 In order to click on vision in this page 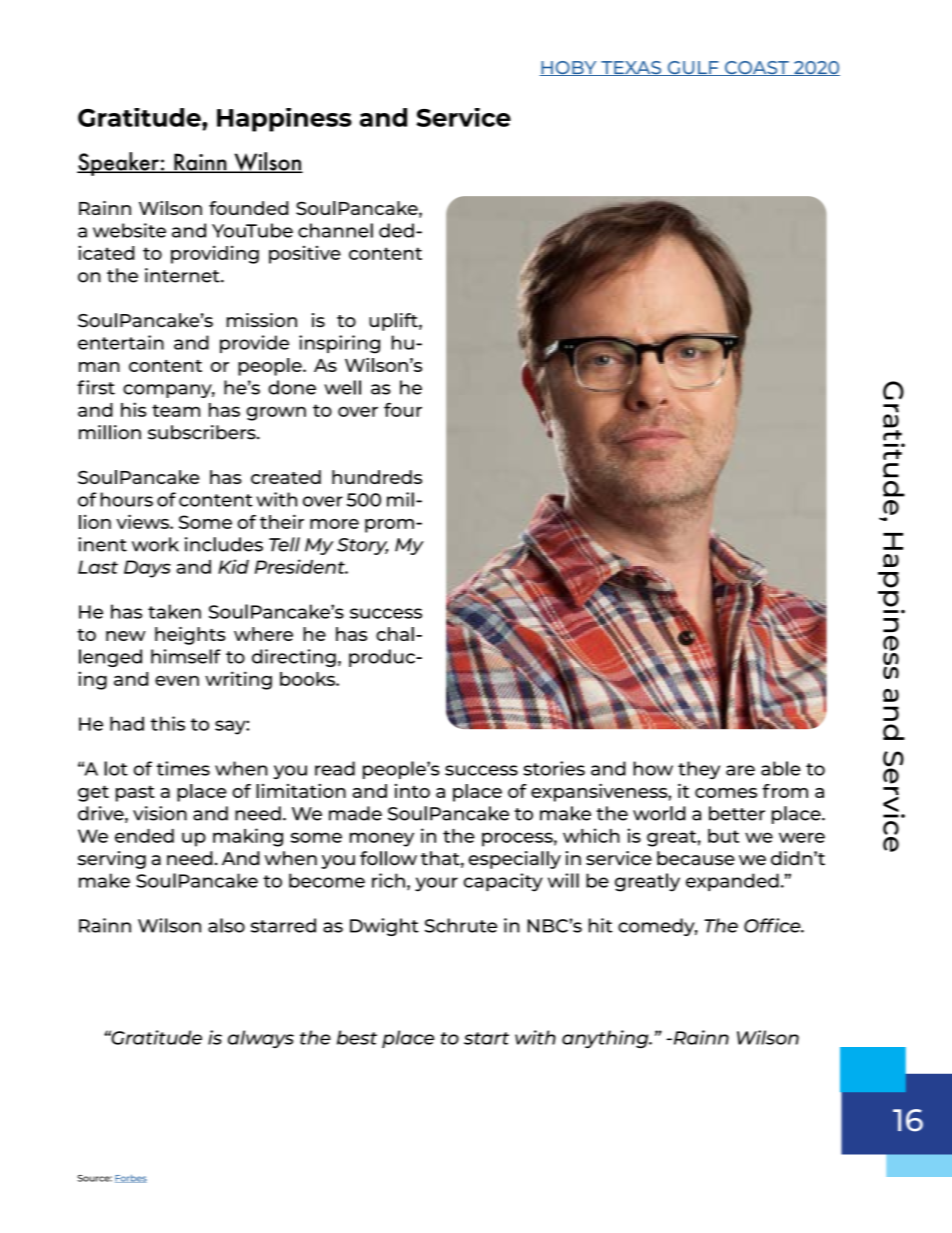, I will do `click(160, 813)`.
